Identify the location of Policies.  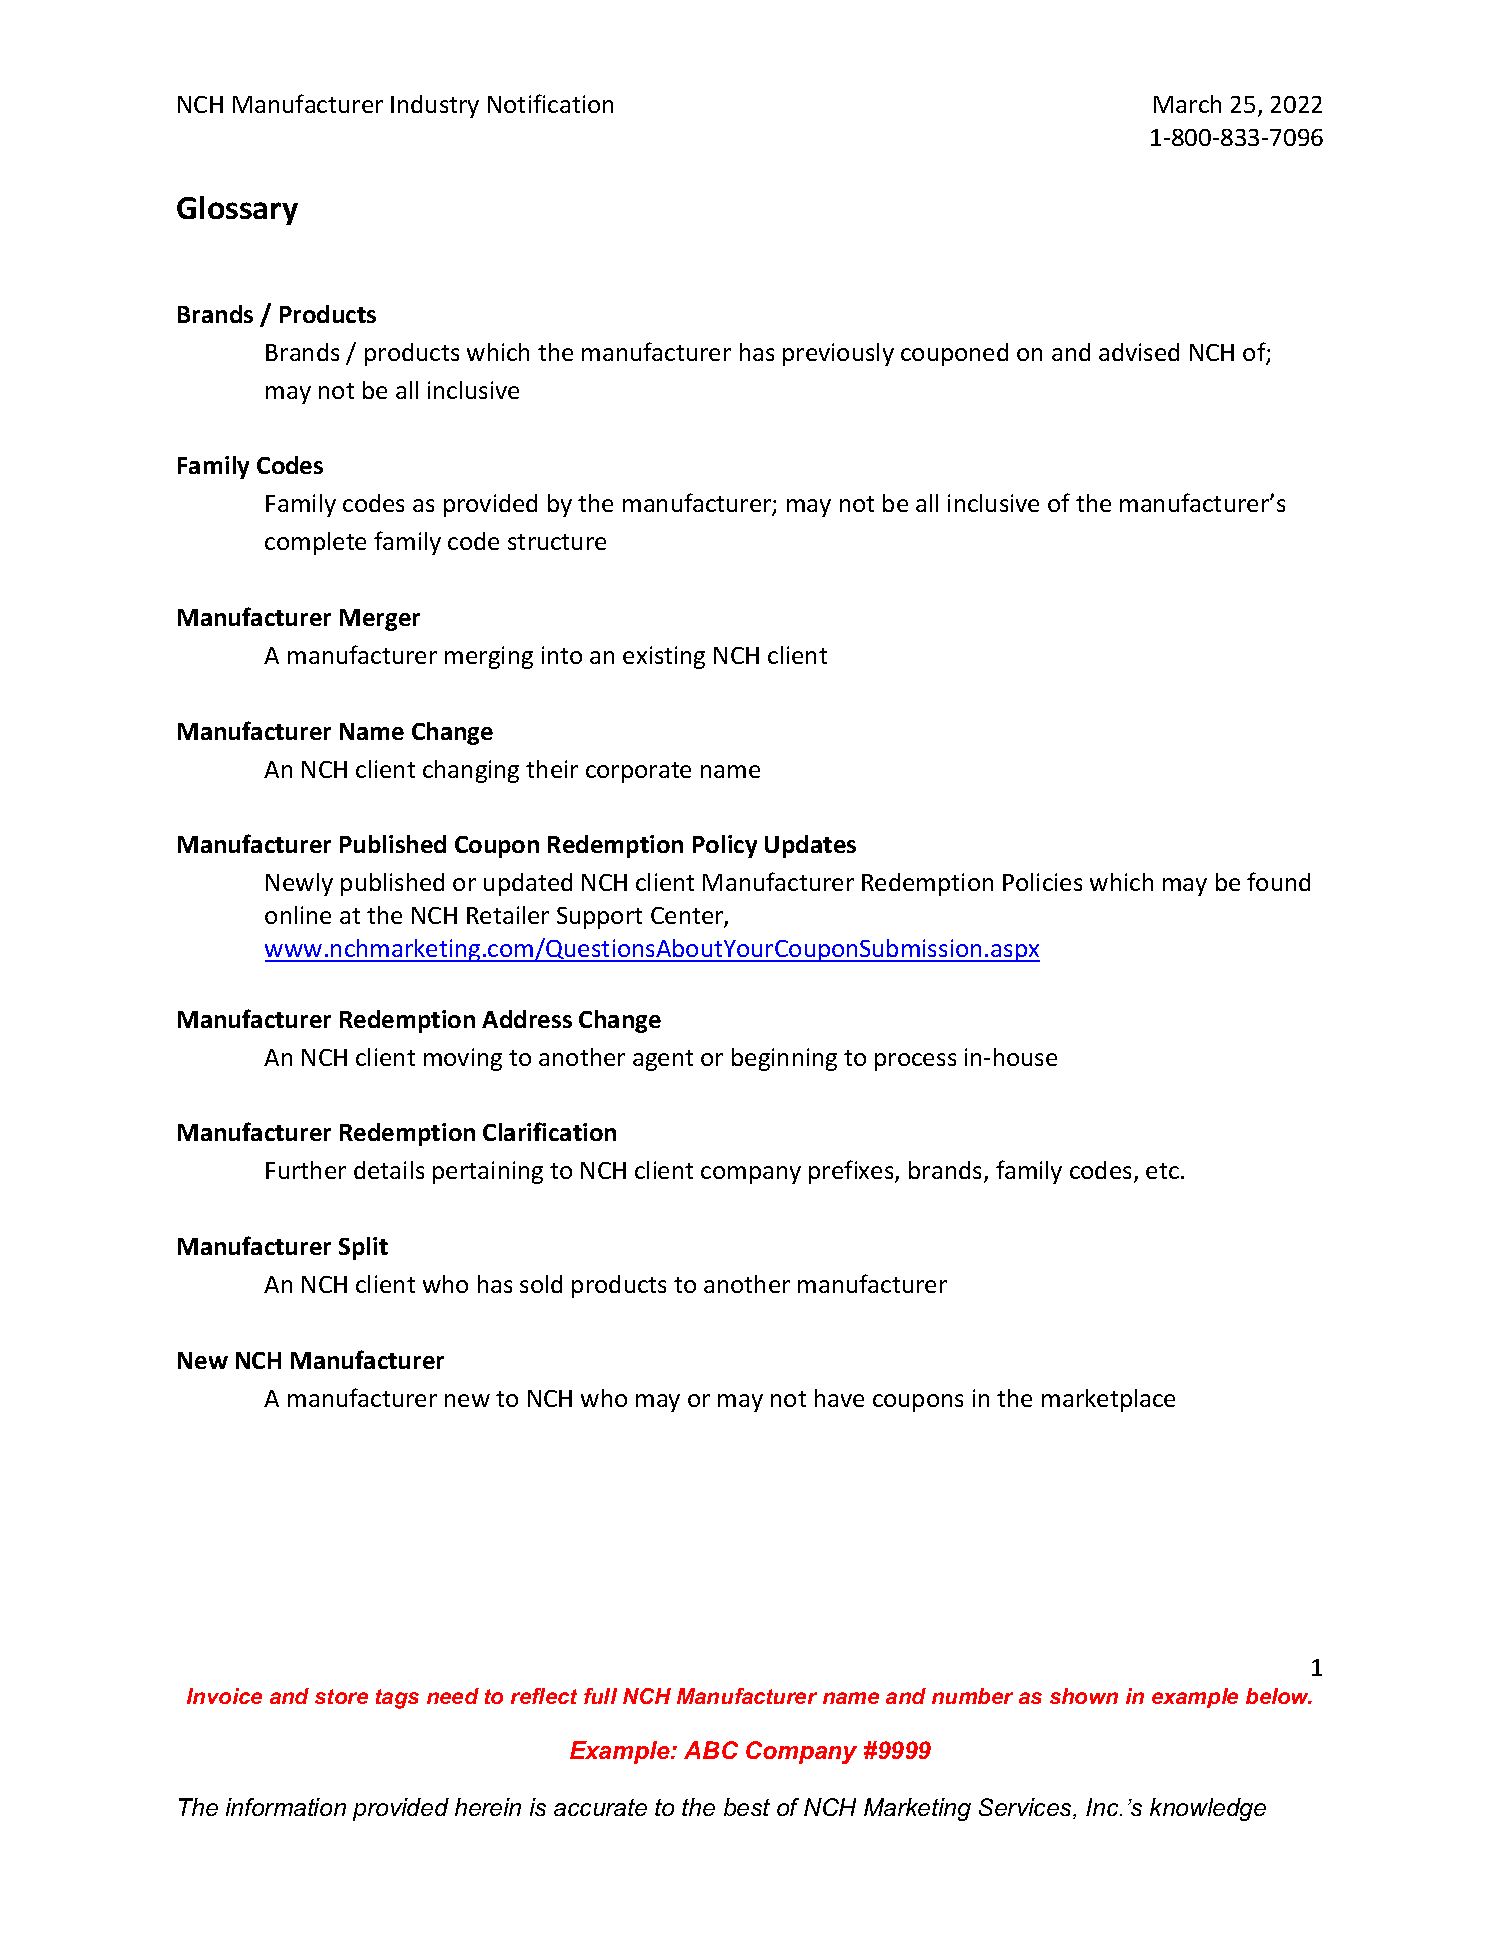
(1042, 882).
